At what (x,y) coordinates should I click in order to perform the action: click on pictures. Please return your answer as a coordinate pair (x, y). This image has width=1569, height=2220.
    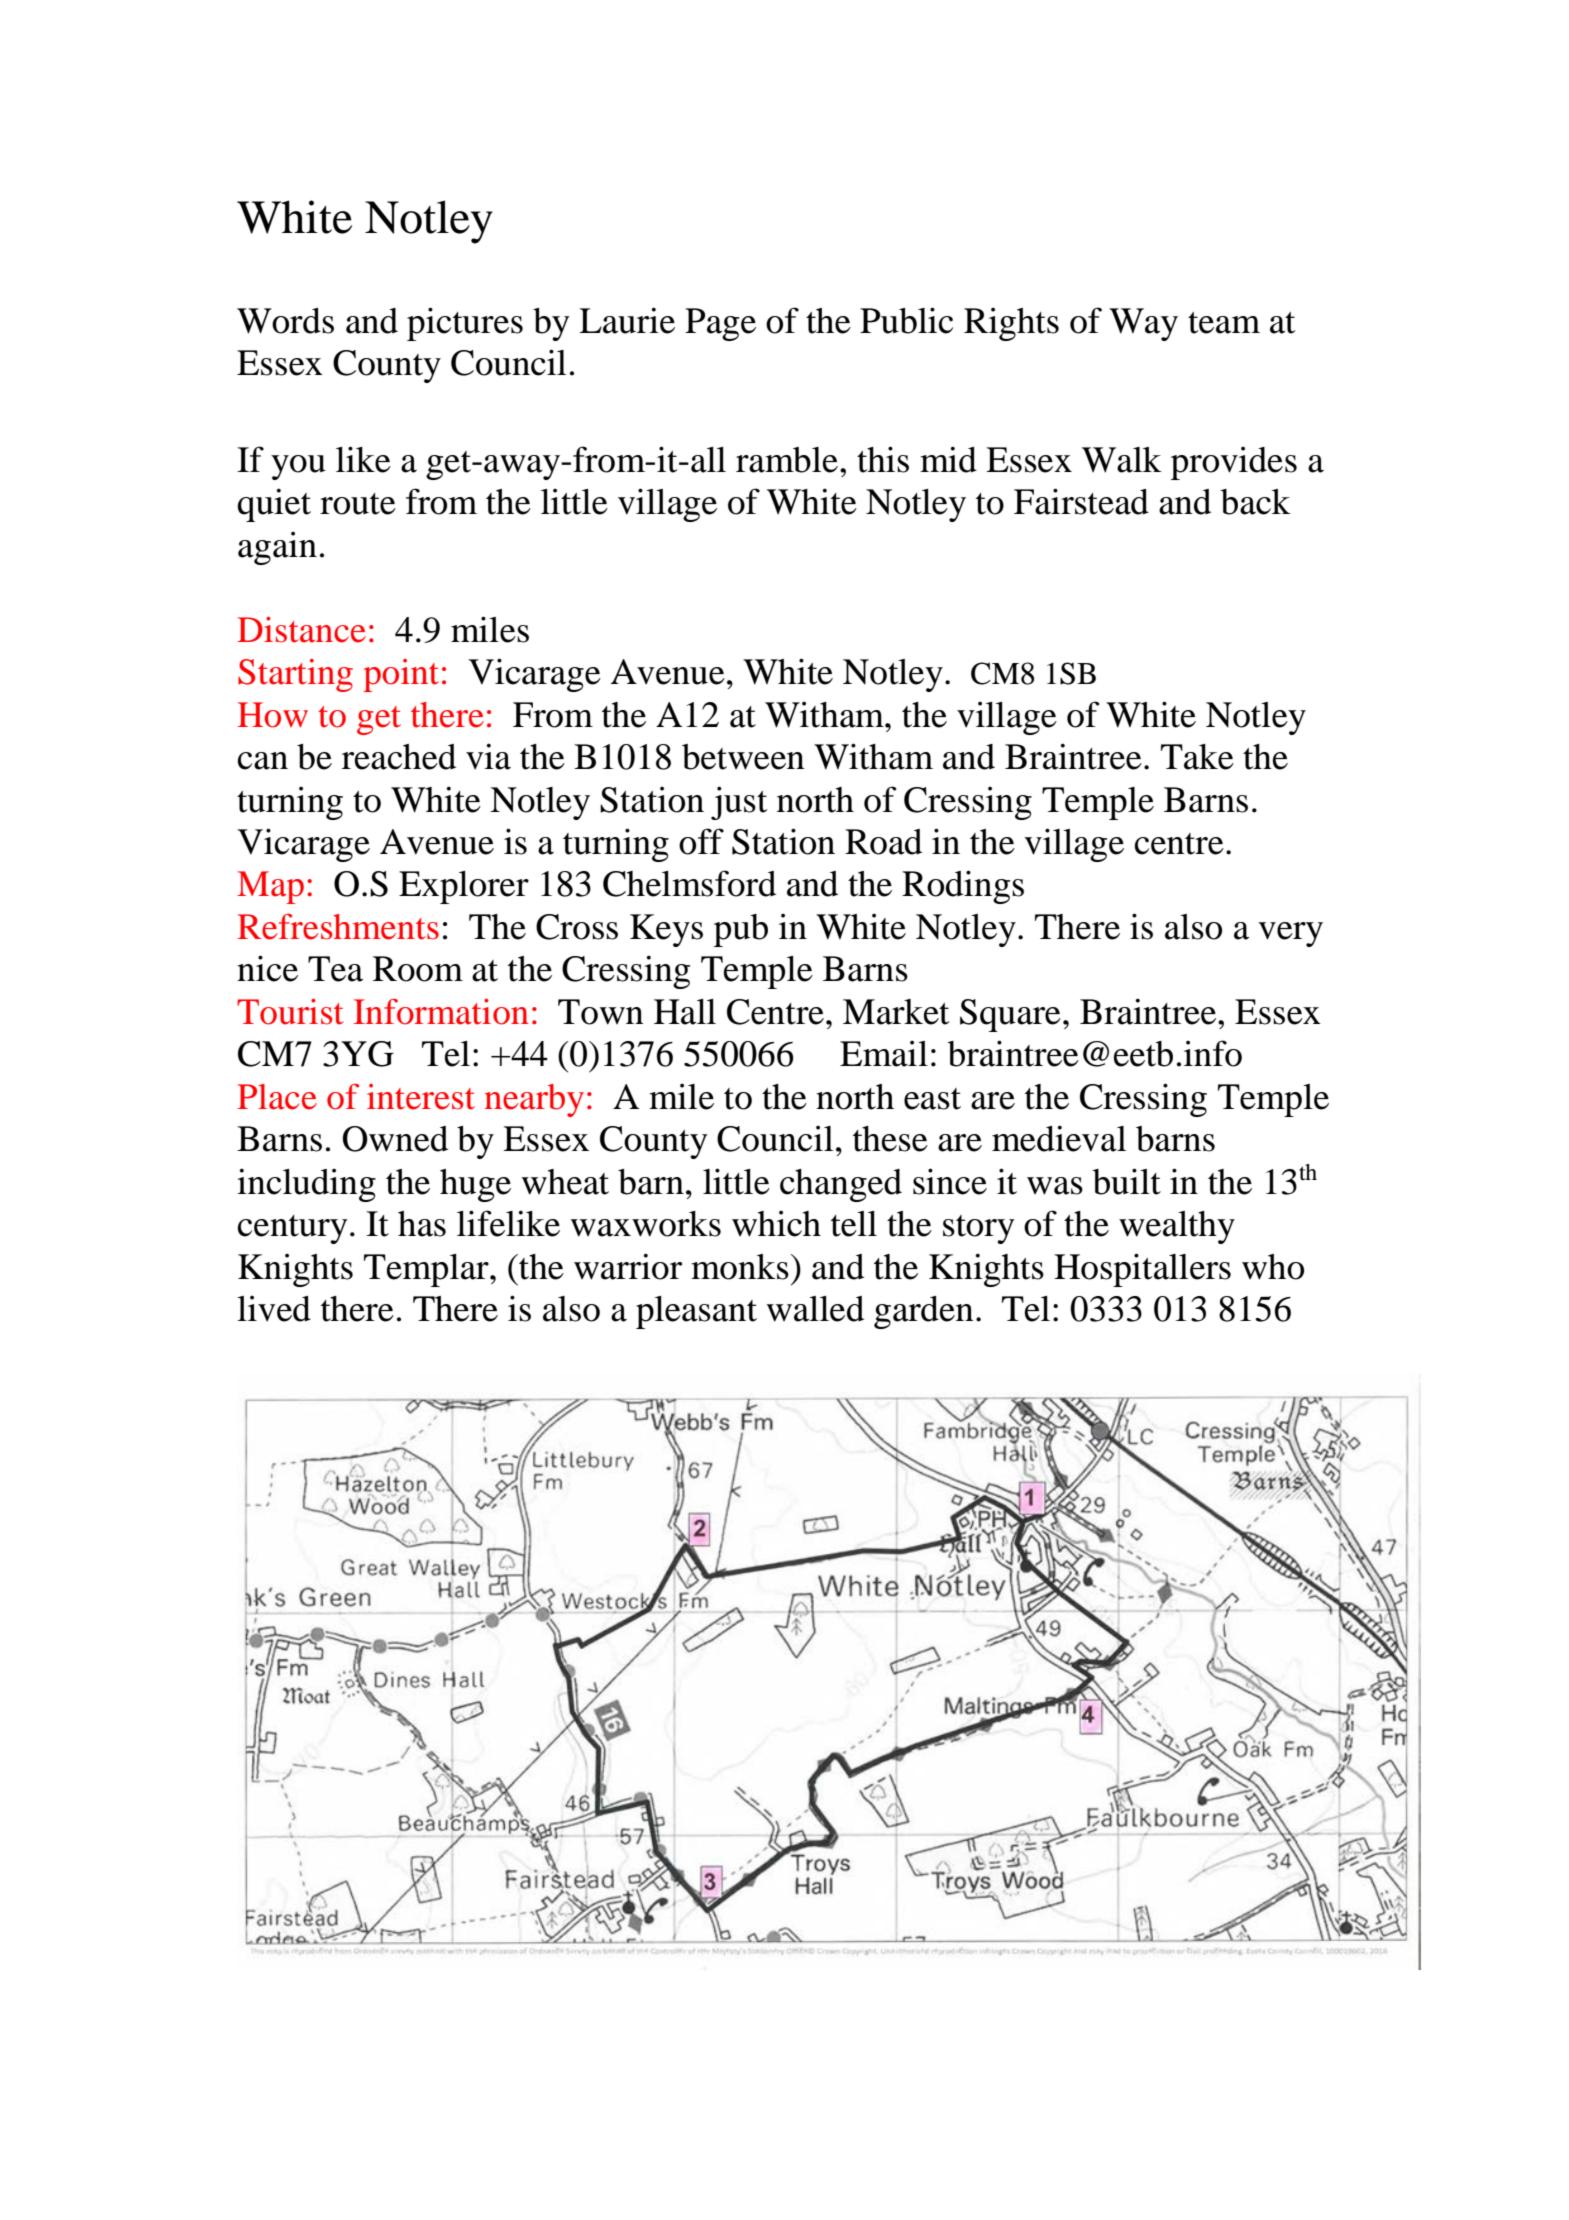
    Looking at the image, I should click on (465, 324).
